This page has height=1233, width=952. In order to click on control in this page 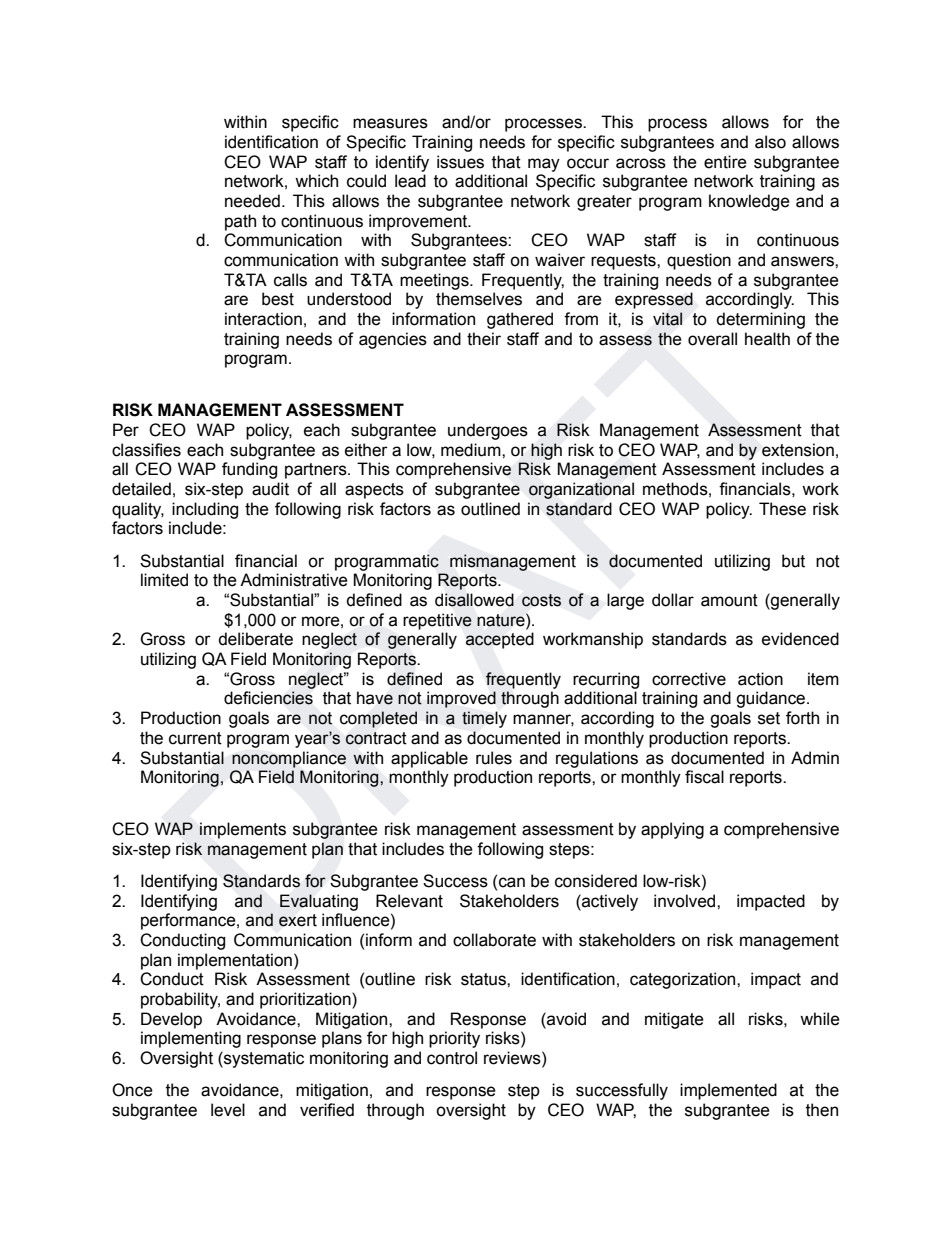, I will do `click(452, 1058)`.
